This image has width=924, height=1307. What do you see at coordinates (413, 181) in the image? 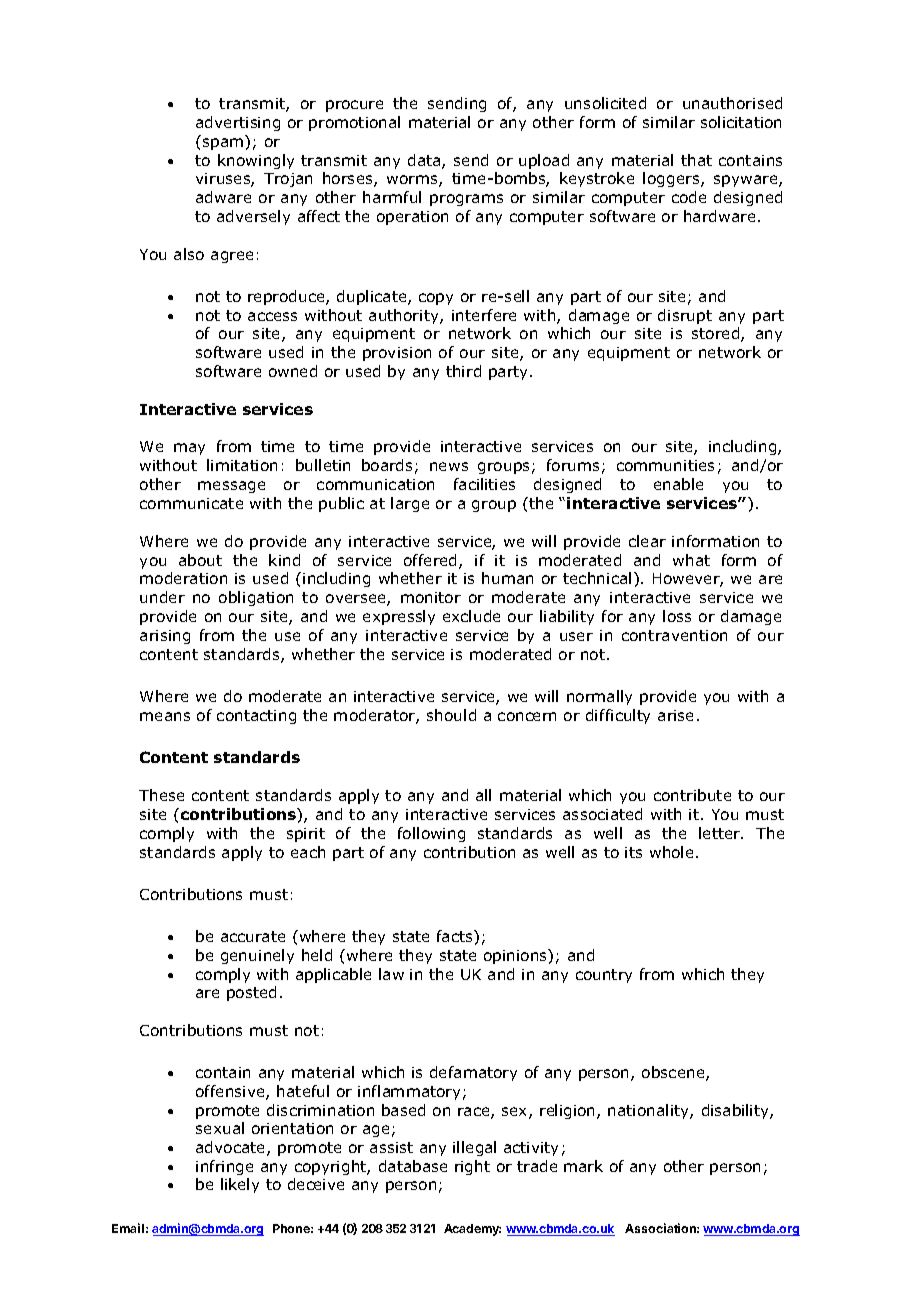
I see `worms` at bounding box center [413, 181].
